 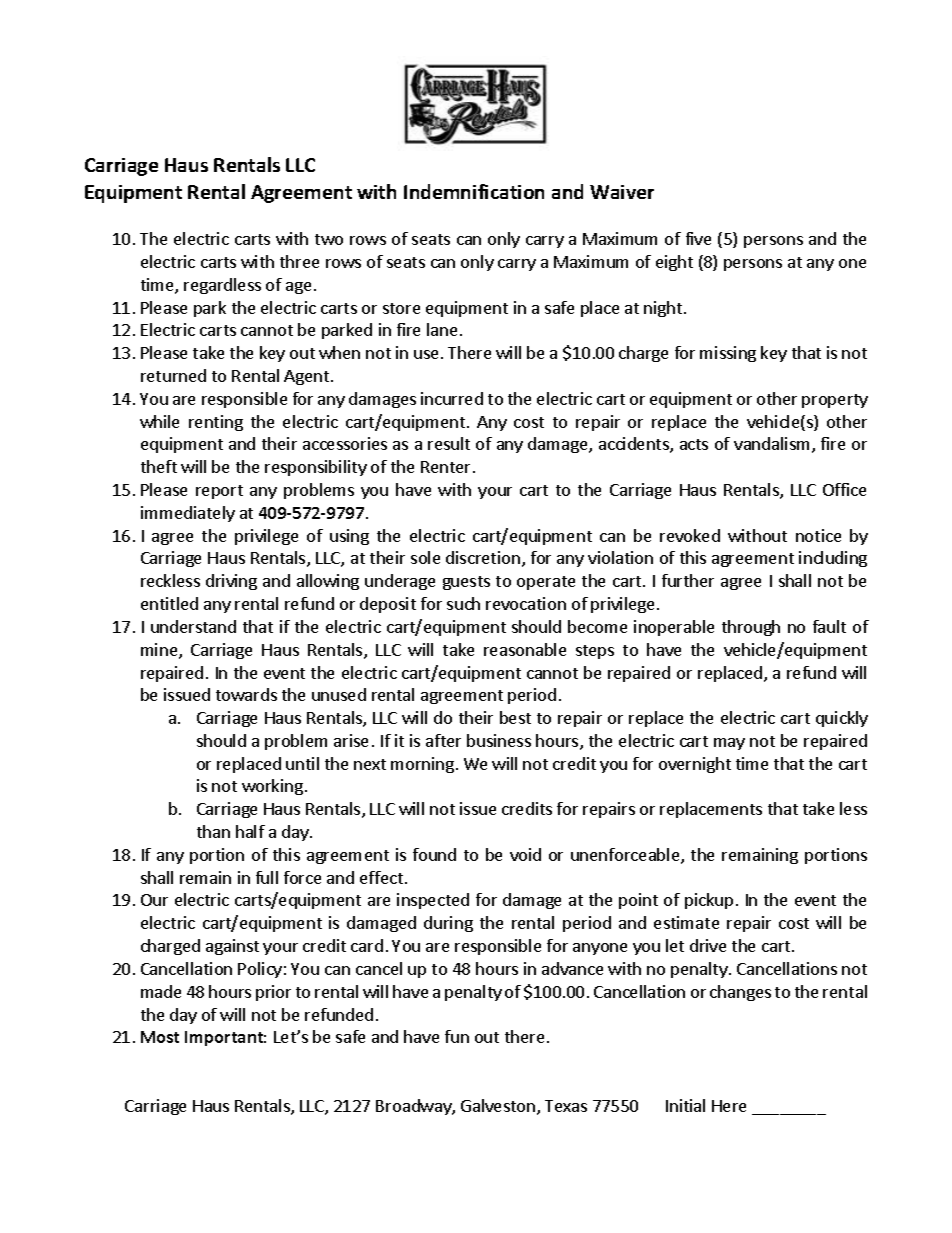 I want to click on three, so click(x=299, y=261).
